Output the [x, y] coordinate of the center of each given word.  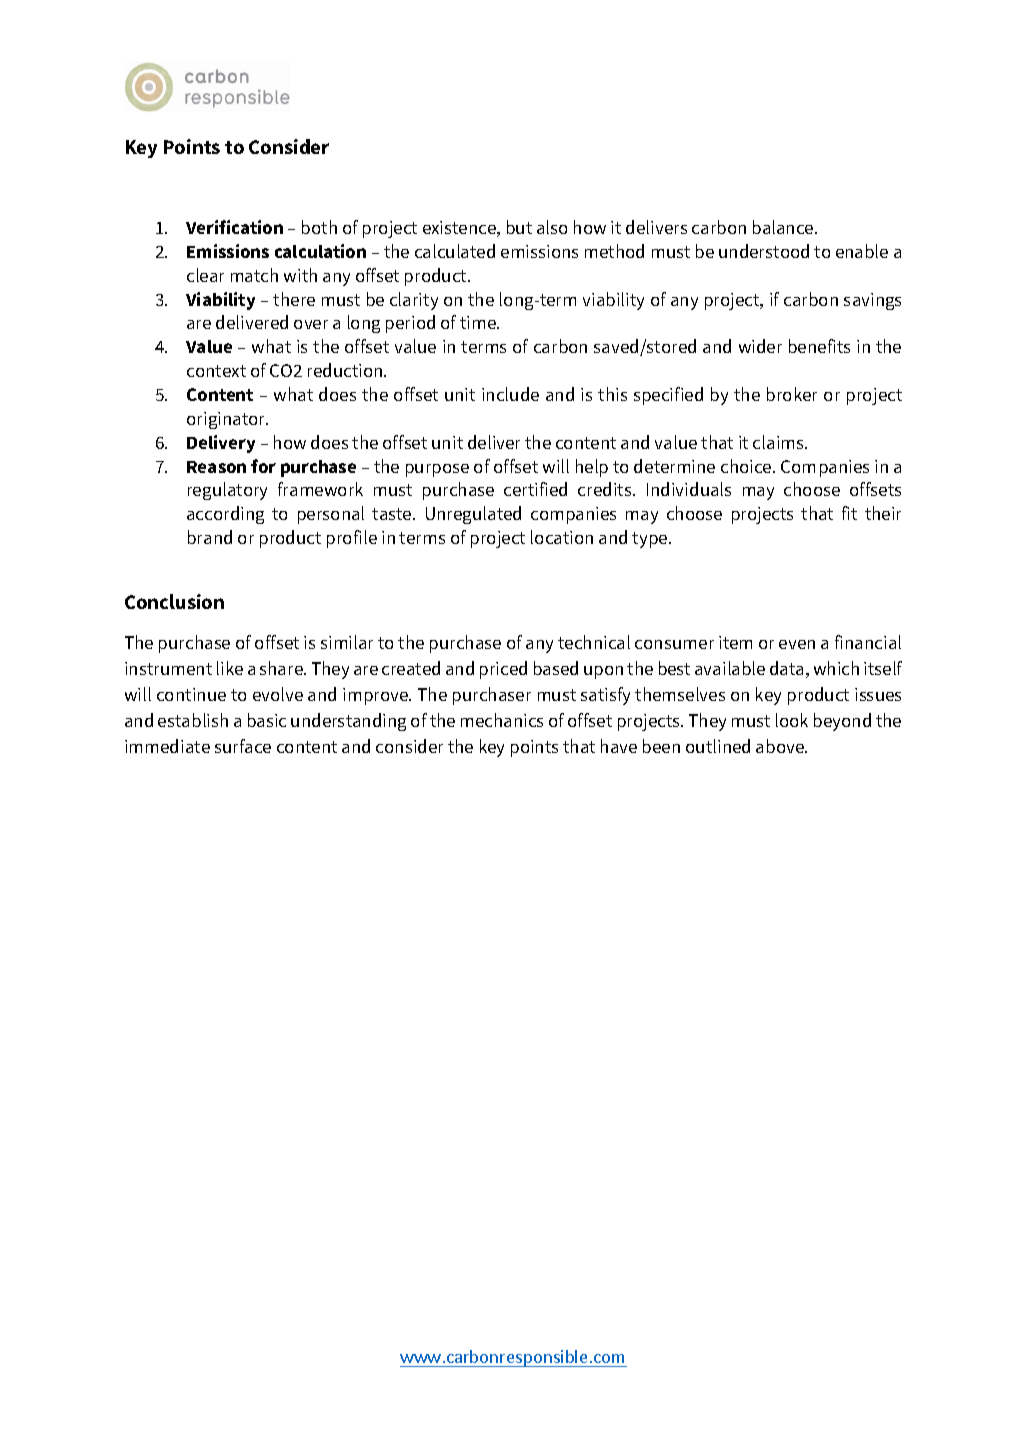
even [797, 644]
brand [210, 537]
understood [764, 251]
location [562, 537]
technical [594, 642]
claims [780, 442]
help [592, 468]
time [479, 322]
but [519, 227]
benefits [819, 346]
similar [347, 642]
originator [227, 420]
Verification [234, 227]
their [883, 513]
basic [267, 720]
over [311, 324]
